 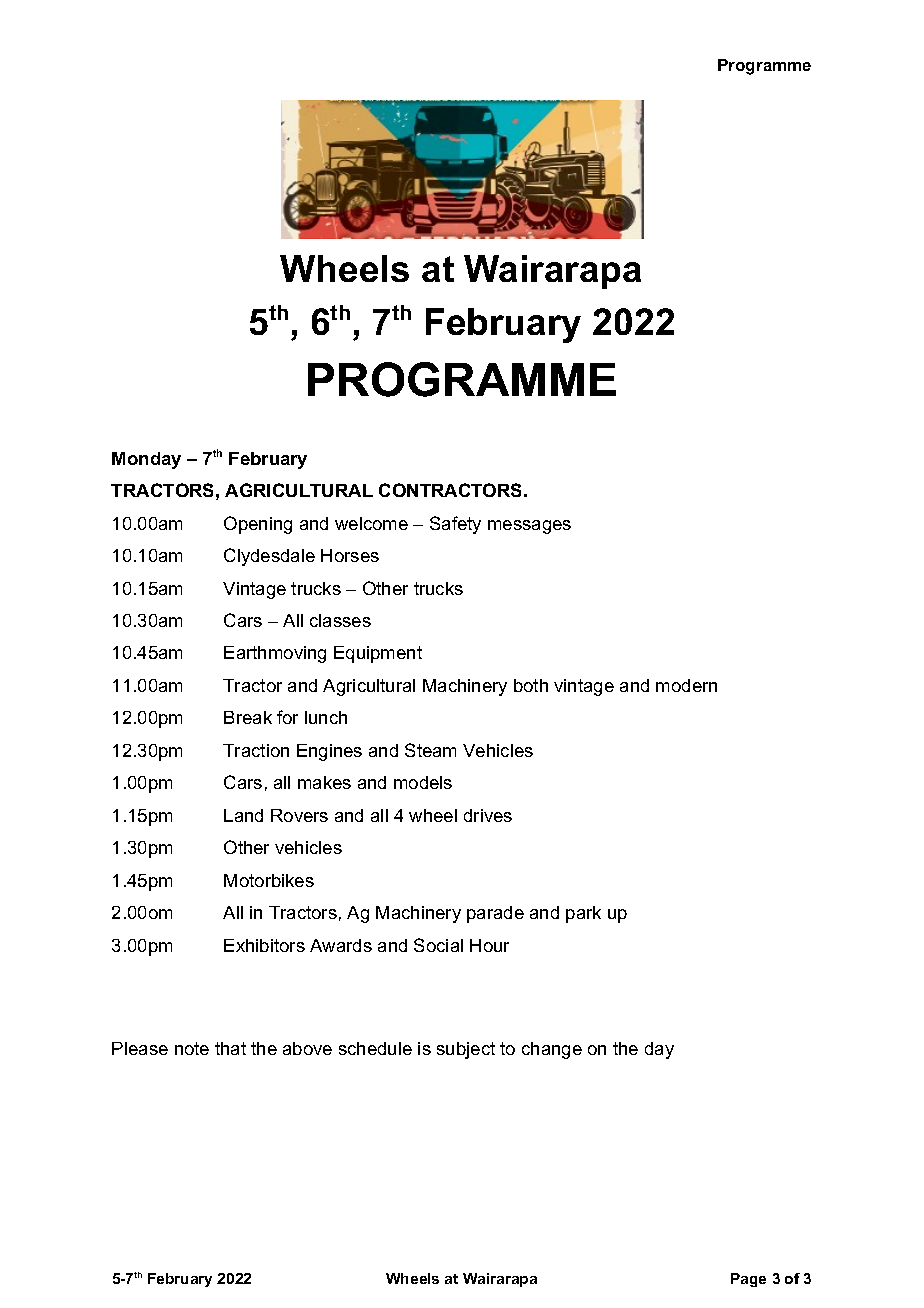 What do you see at coordinates (230, 1048) in the screenshot?
I see `that` at bounding box center [230, 1048].
